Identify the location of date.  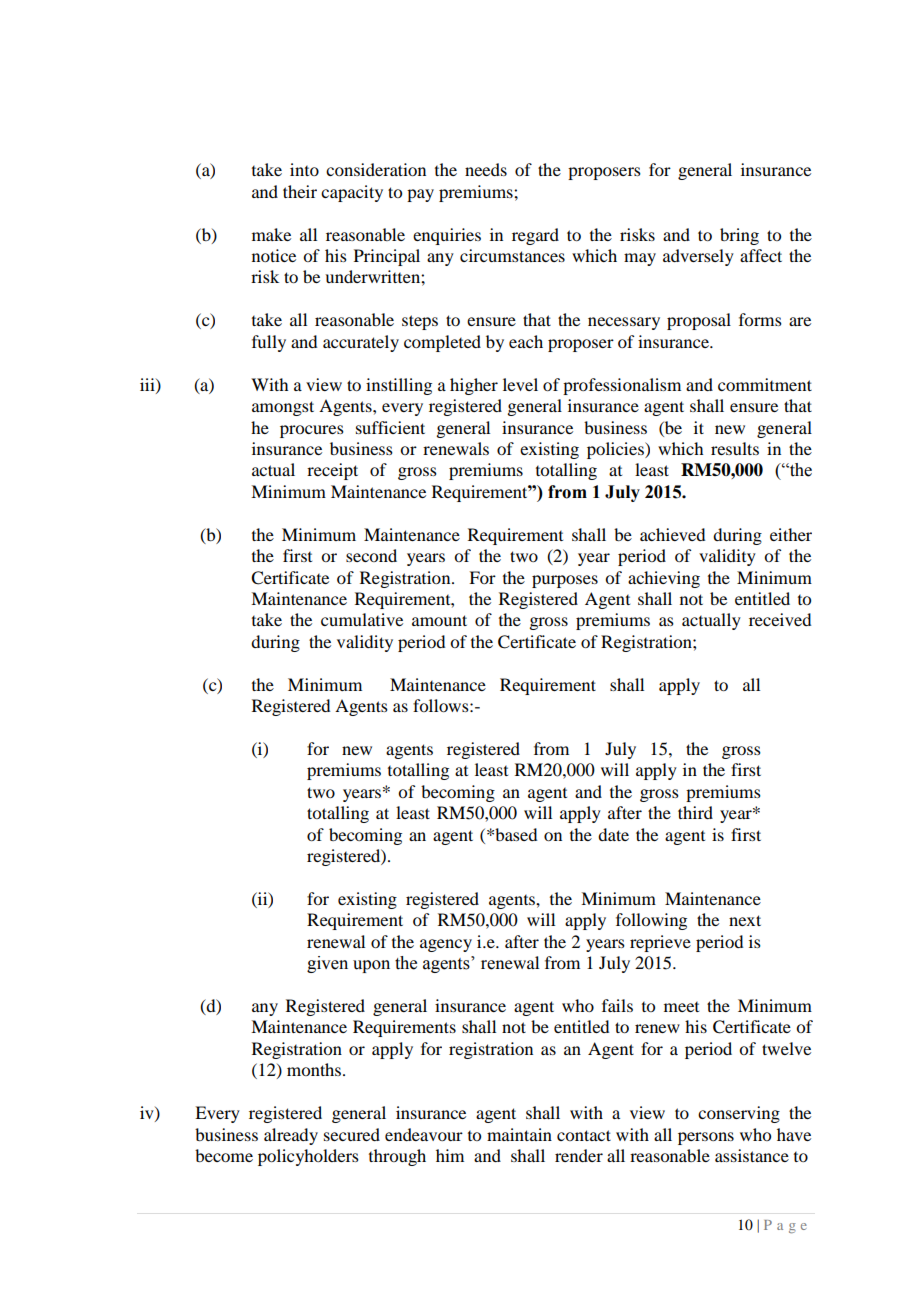
(613, 834).
